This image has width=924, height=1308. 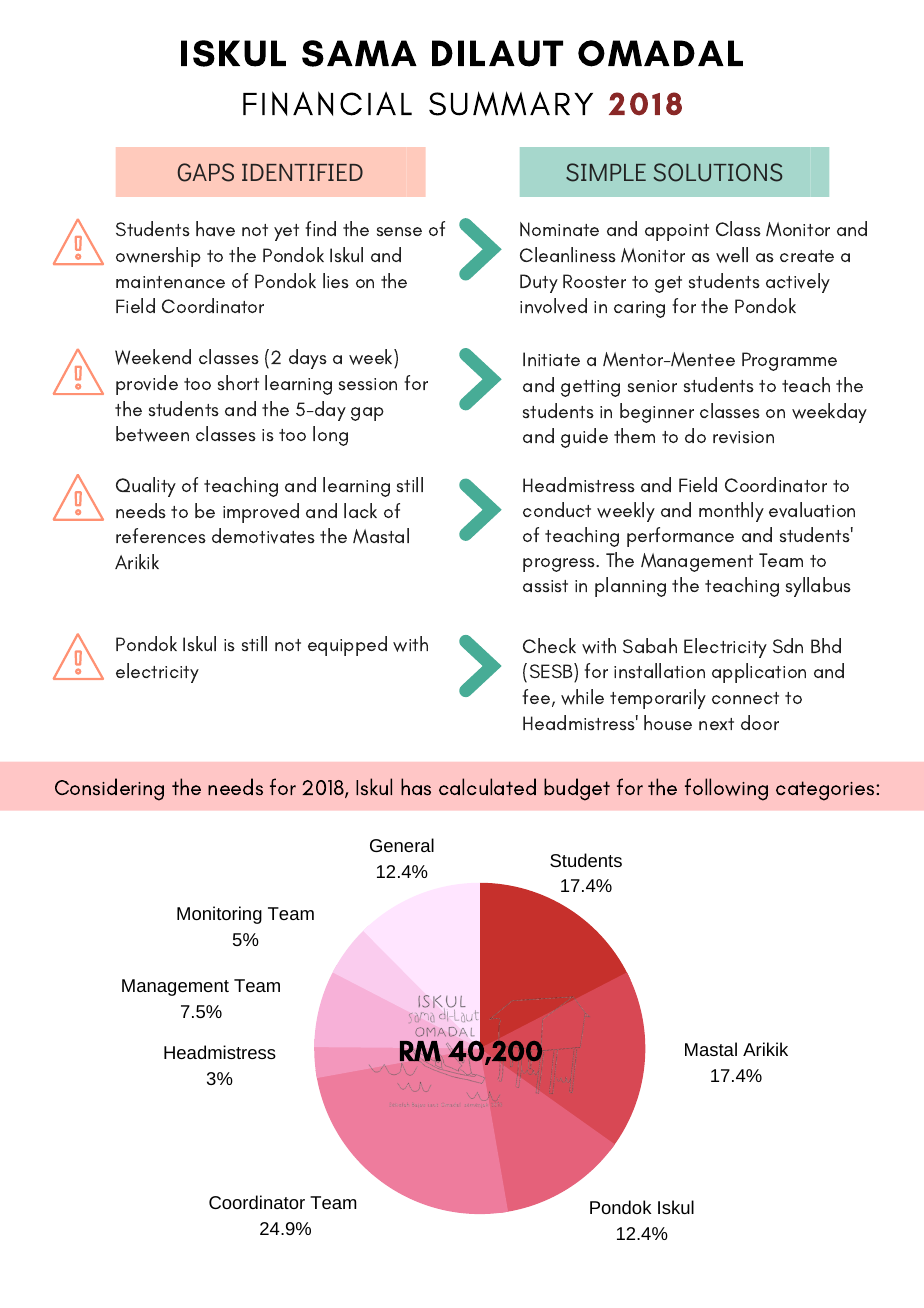 I want to click on Considering, so click(x=109, y=789).
